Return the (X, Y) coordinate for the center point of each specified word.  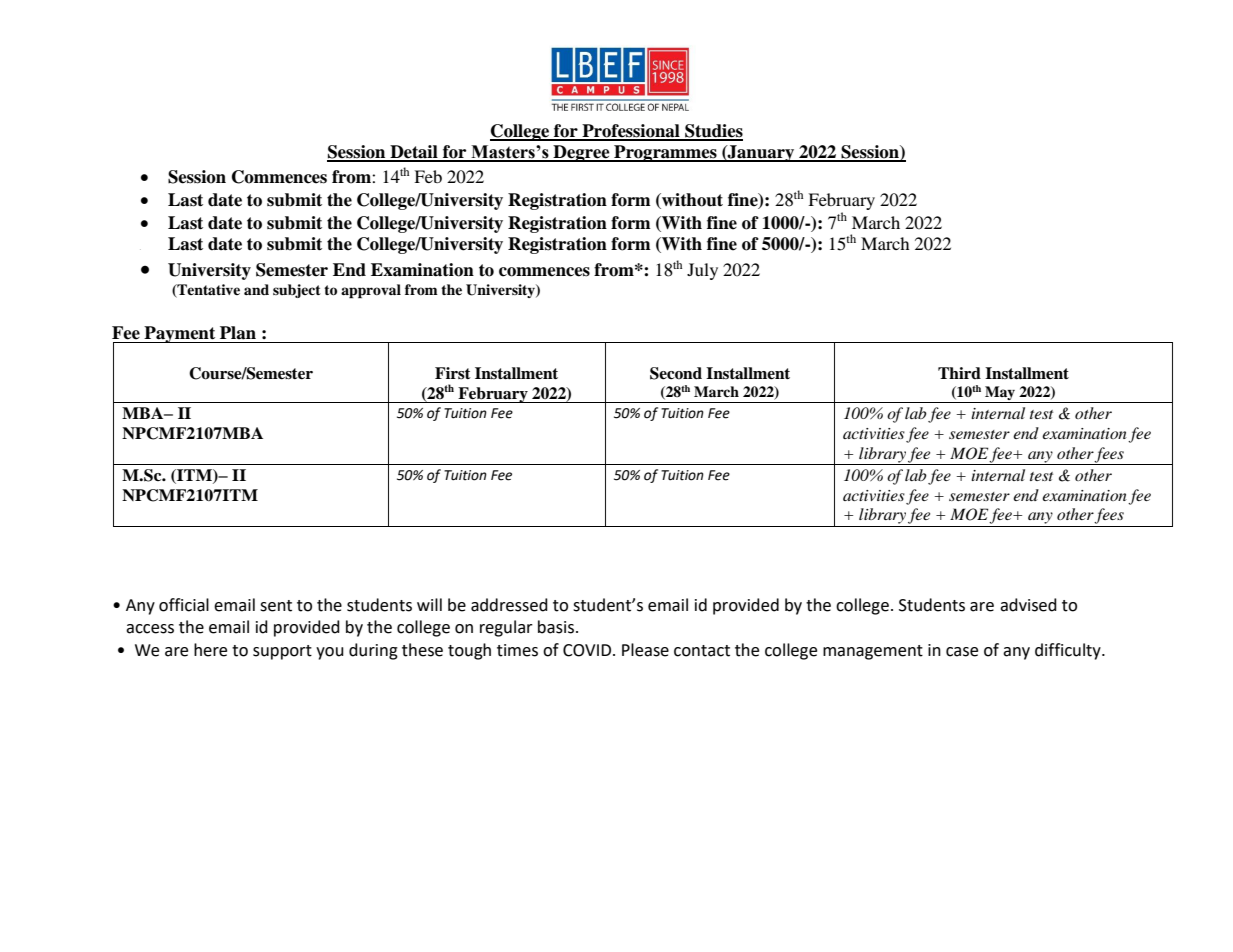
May (1000, 394)
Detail (414, 153)
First (453, 373)
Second (676, 373)
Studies (713, 132)
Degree (581, 153)
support (282, 652)
